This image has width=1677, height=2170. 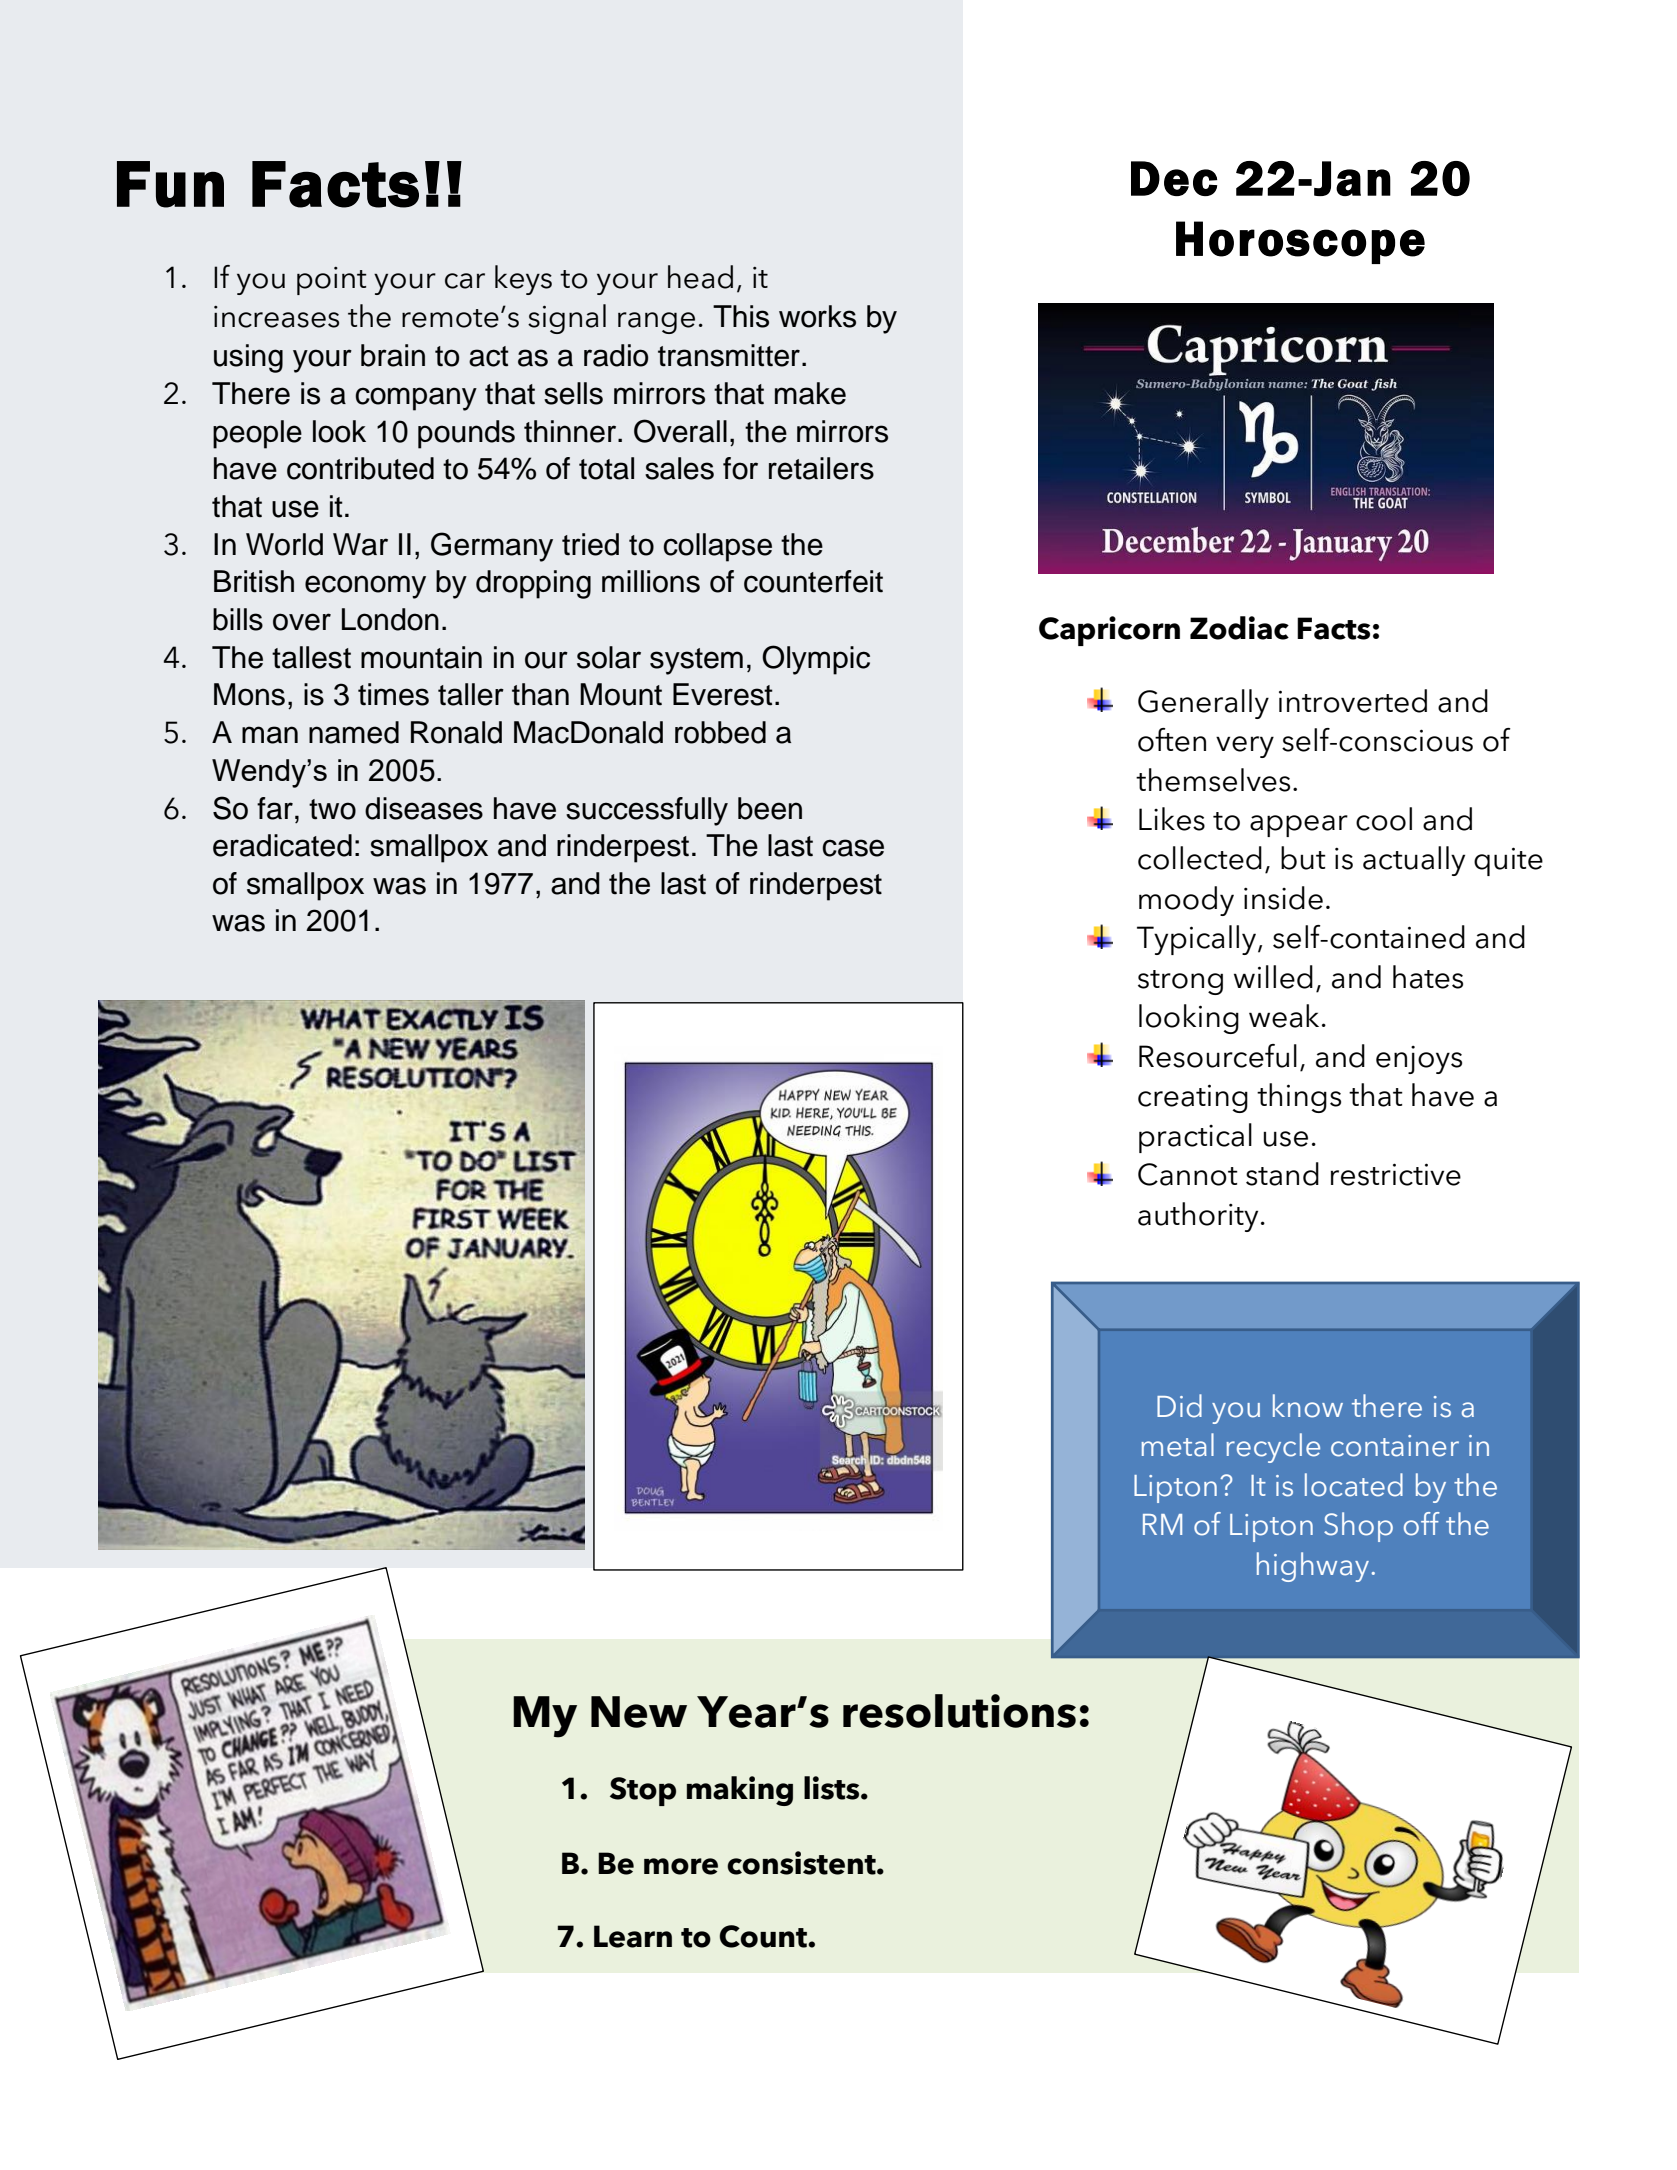 I want to click on War, so click(x=360, y=544).
